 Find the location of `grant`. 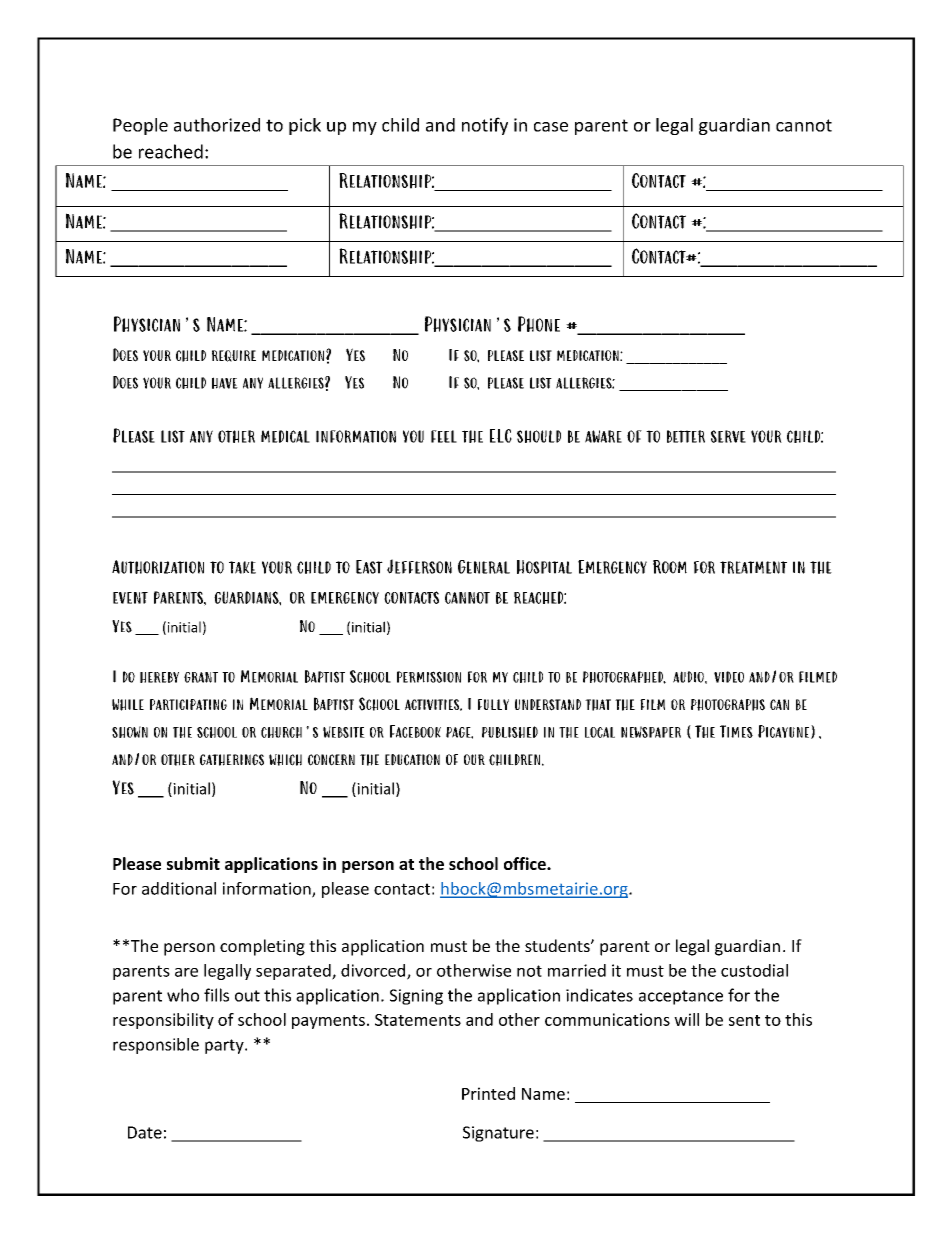

grant is located at coordinates (201, 677).
